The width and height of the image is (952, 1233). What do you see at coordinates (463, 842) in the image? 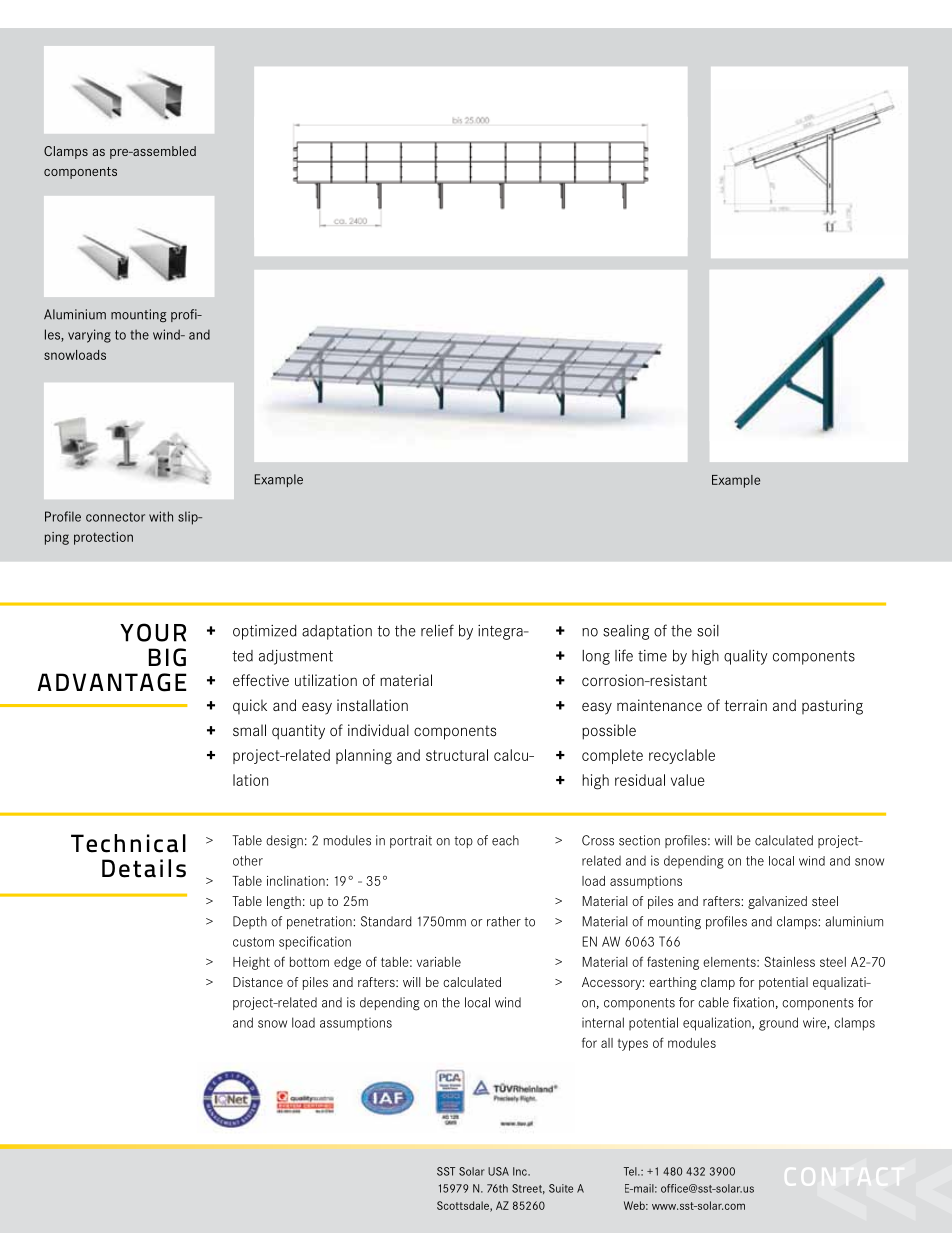
I see `top` at bounding box center [463, 842].
